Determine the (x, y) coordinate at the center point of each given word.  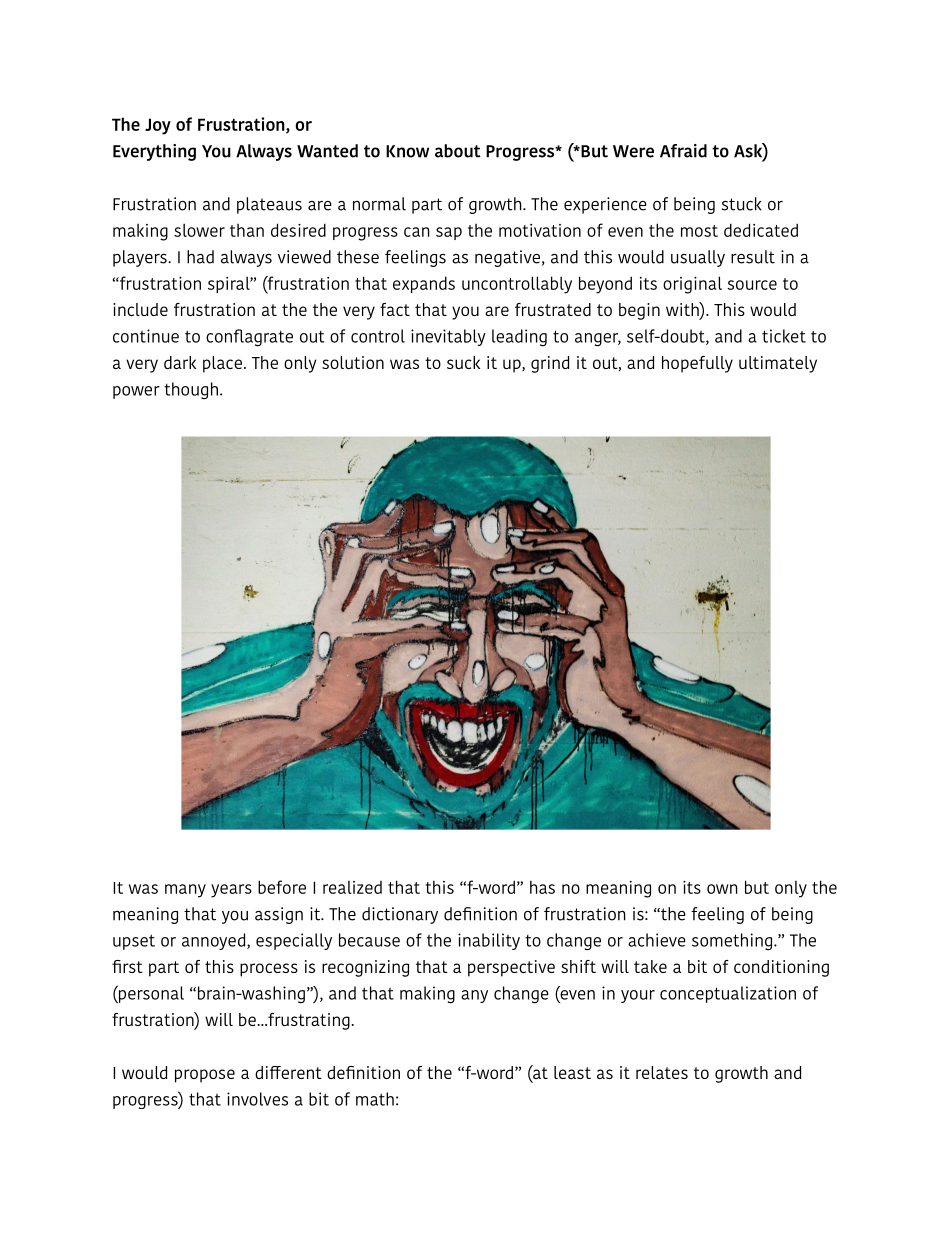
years (231, 891)
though (191, 391)
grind (550, 364)
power (136, 392)
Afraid (683, 151)
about (458, 151)
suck (463, 362)
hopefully (697, 364)
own (722, 889)
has (542, 887)
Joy (158, 126)
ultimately (778, 364)
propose (205, 1076)
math (375, 1099)
